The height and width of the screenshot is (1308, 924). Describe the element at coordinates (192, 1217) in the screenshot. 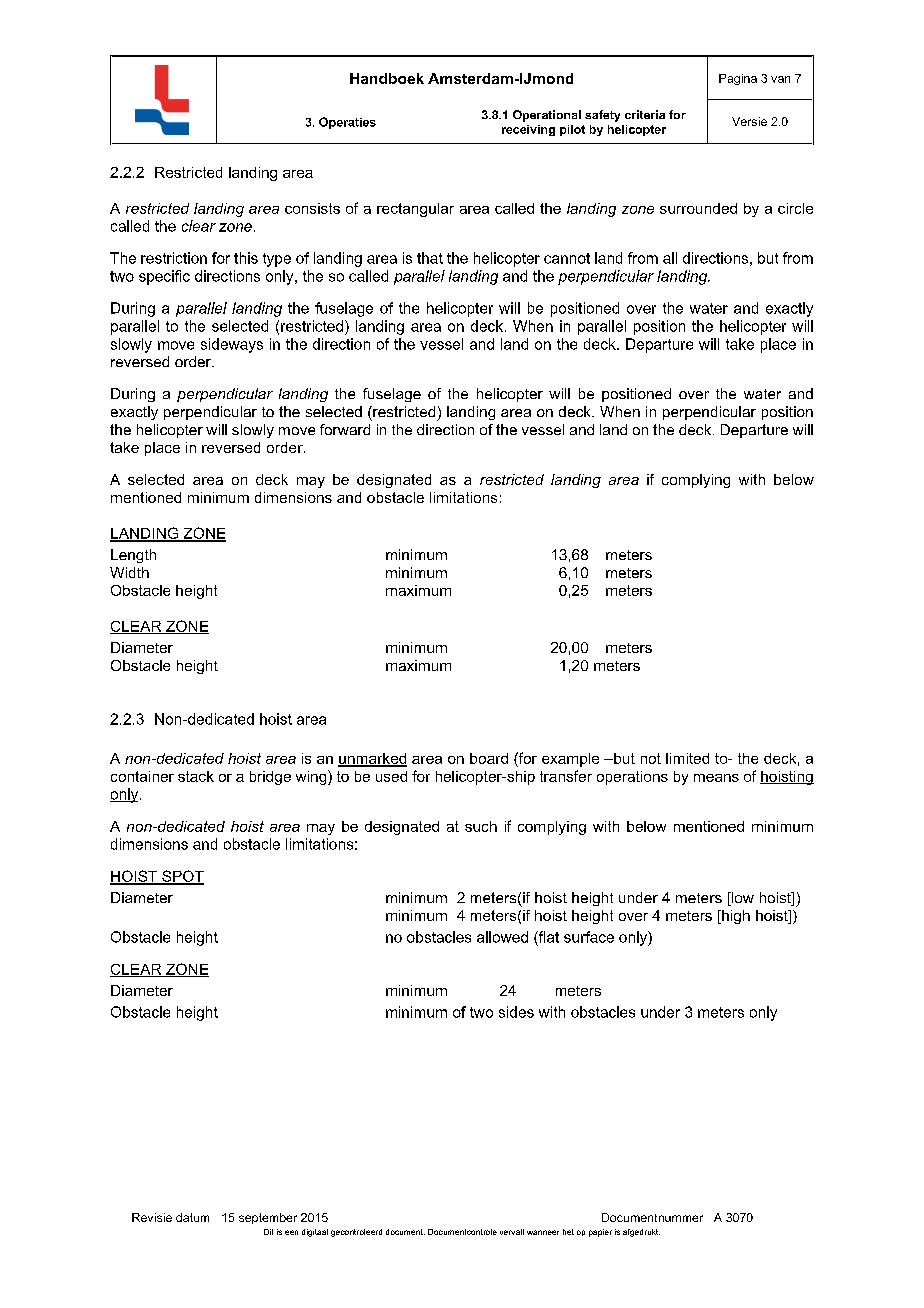

I see `datum` at that location.
